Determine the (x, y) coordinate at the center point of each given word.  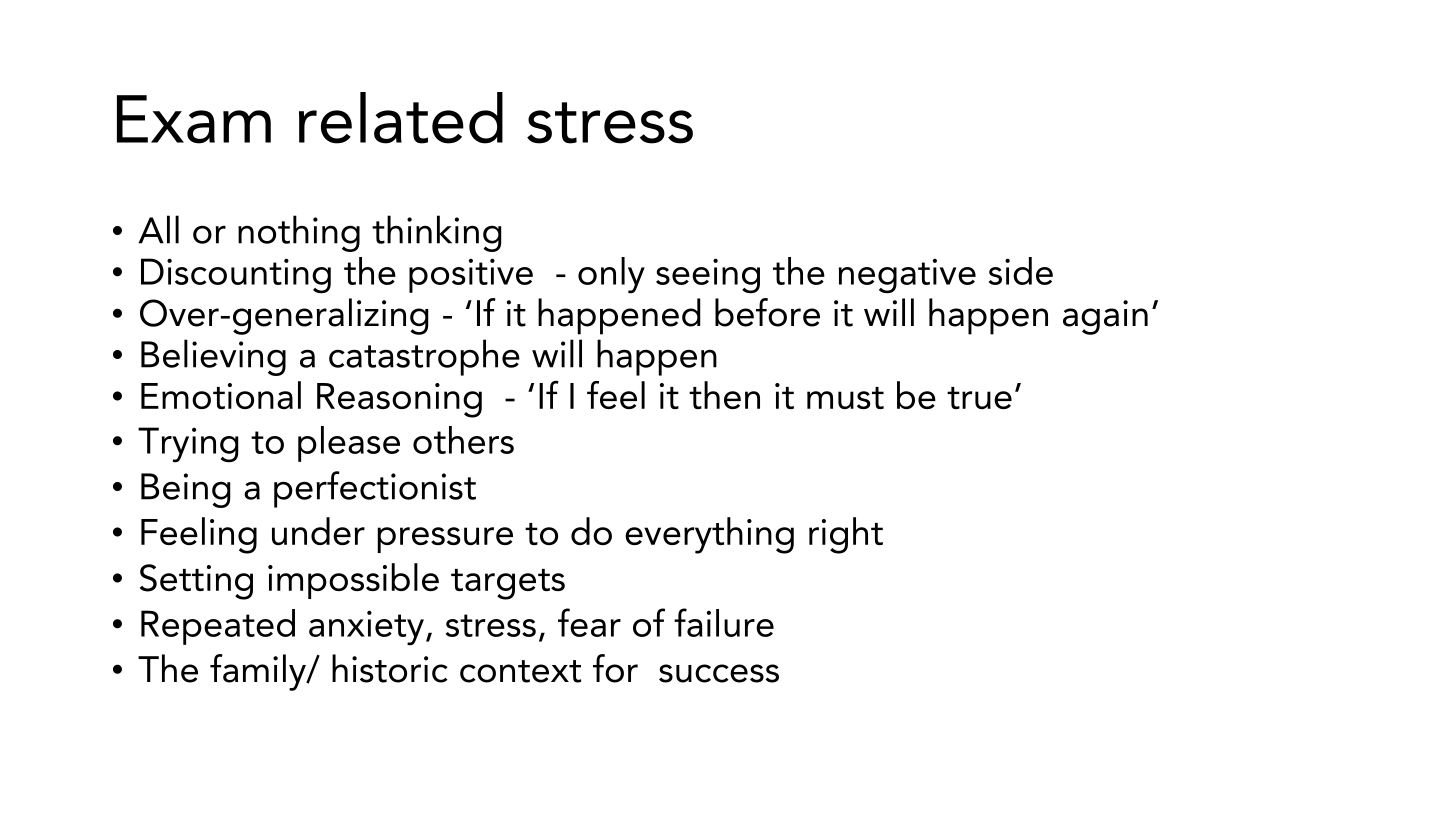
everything (709, 535)
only (611, 275)
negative (907, 276)
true (979, 398)
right (846, 535)
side (1021, 271)
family (259, 672)
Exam (194, 119)
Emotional (221, 395)
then (724, 395)
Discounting (236, 276)
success (719, 673)
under (318, 531)
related (401, 118)
